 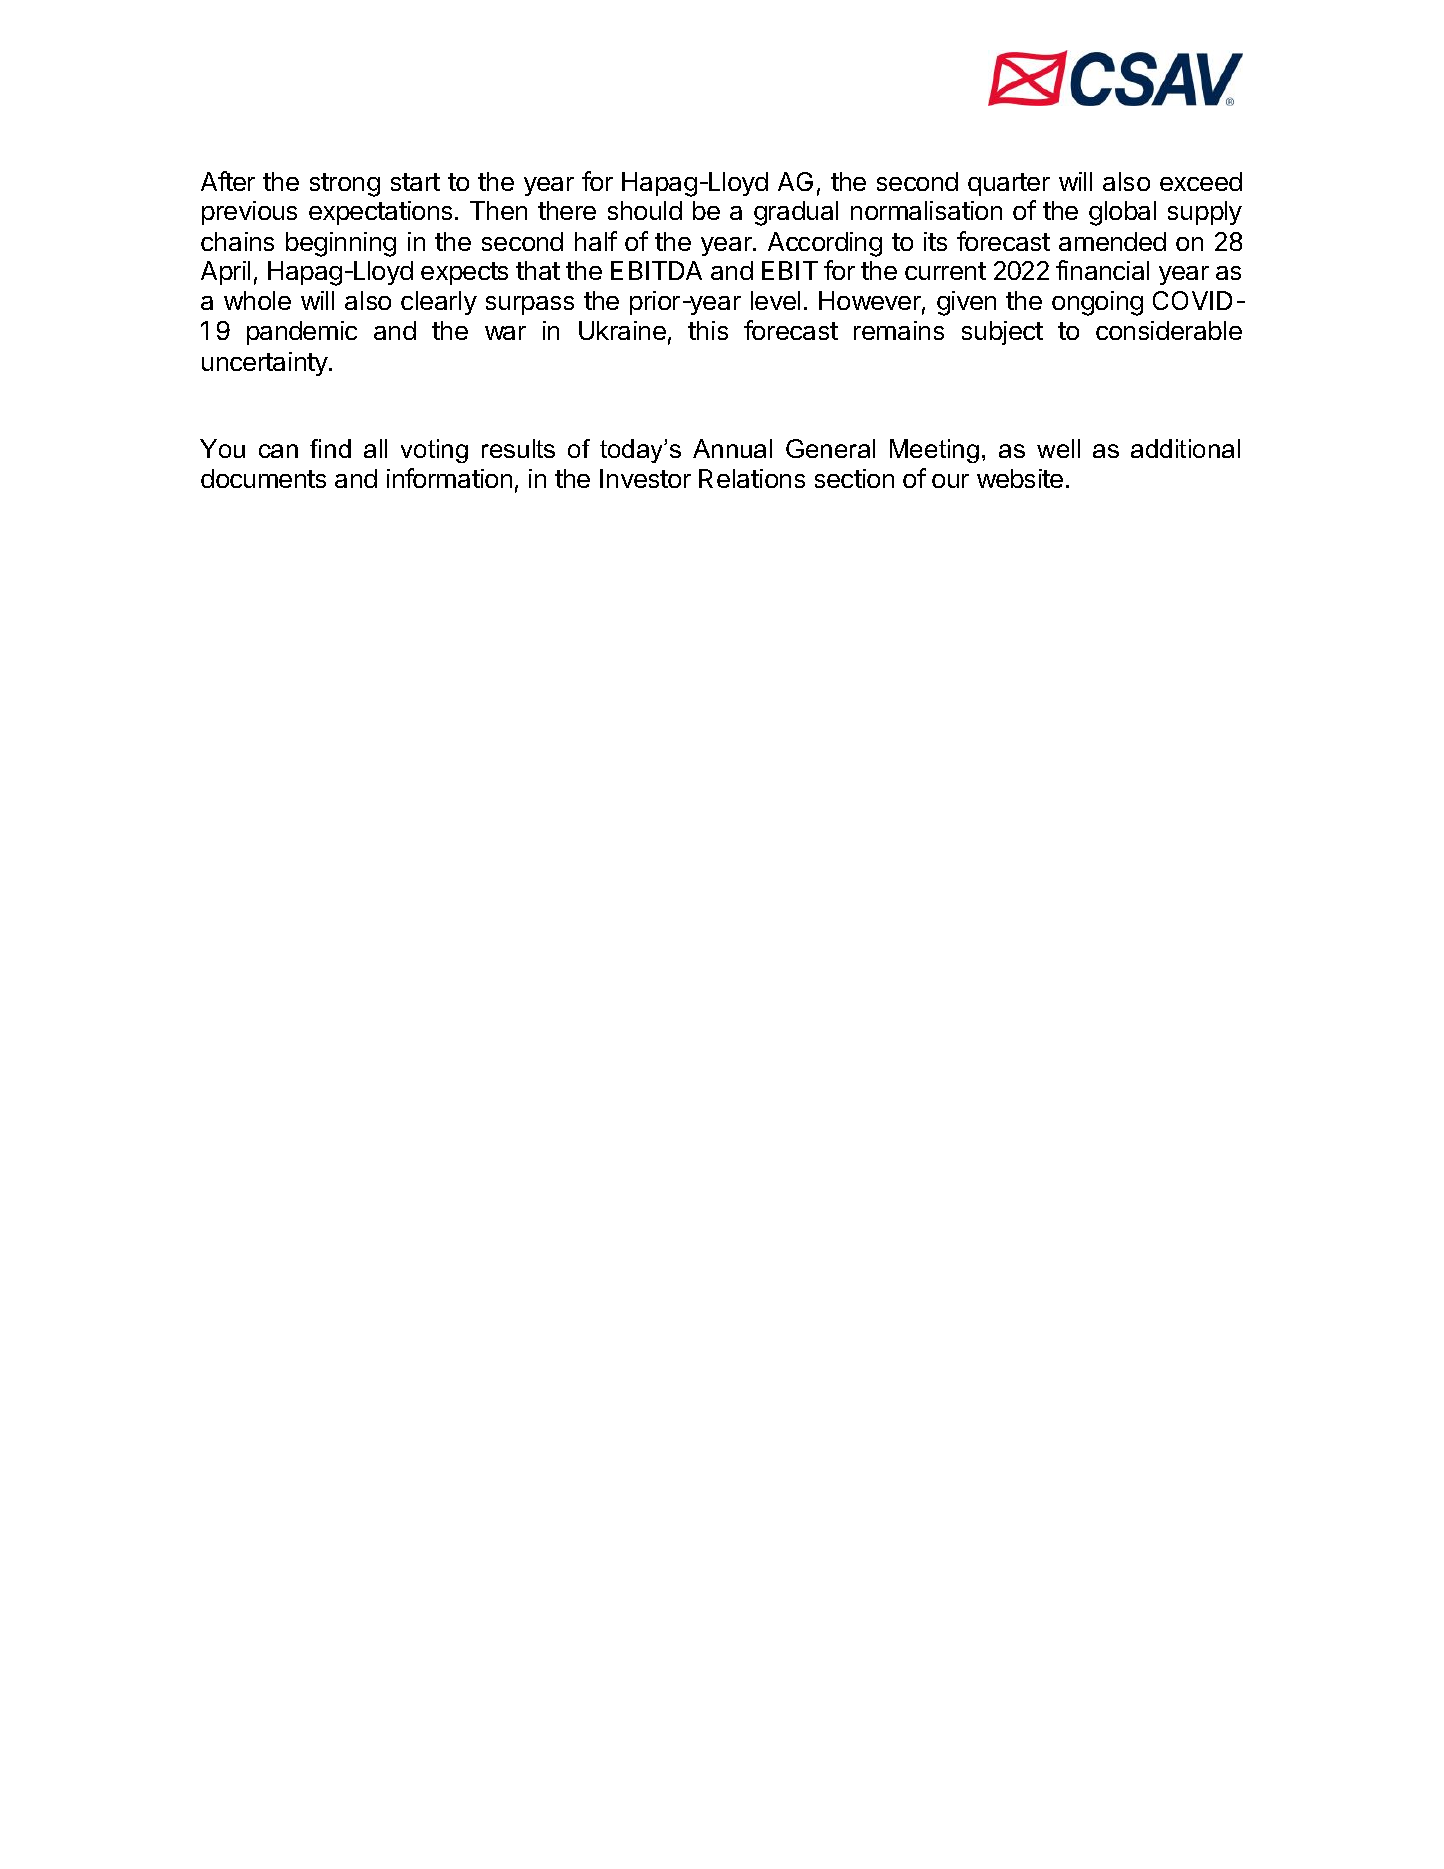 I want to click on should, so click(x=645, y=210).
